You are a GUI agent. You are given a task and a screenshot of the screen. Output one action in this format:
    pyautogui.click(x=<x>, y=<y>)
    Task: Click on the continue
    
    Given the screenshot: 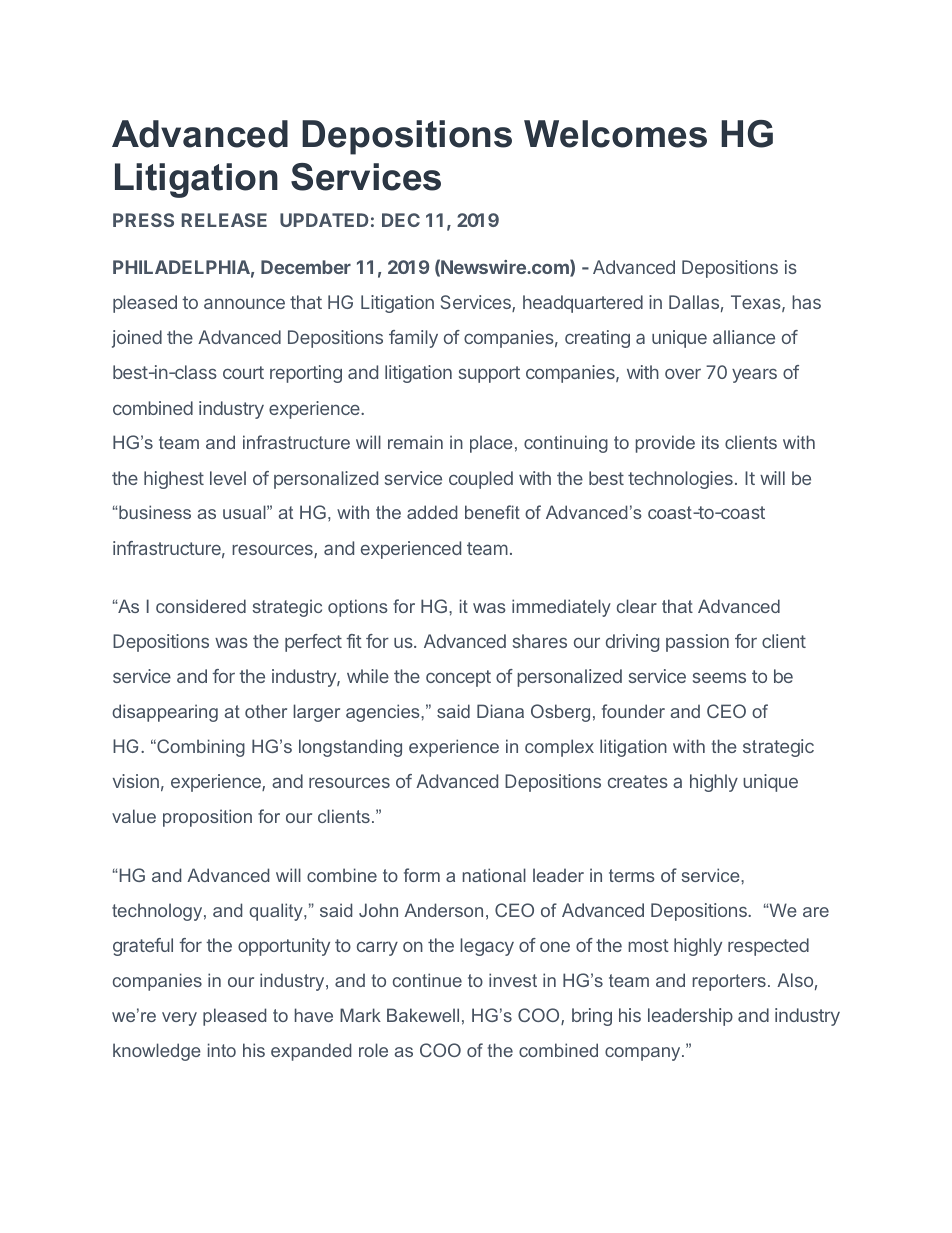 What is the action you would take?
    pyautogui.click(x=427, y=980)
